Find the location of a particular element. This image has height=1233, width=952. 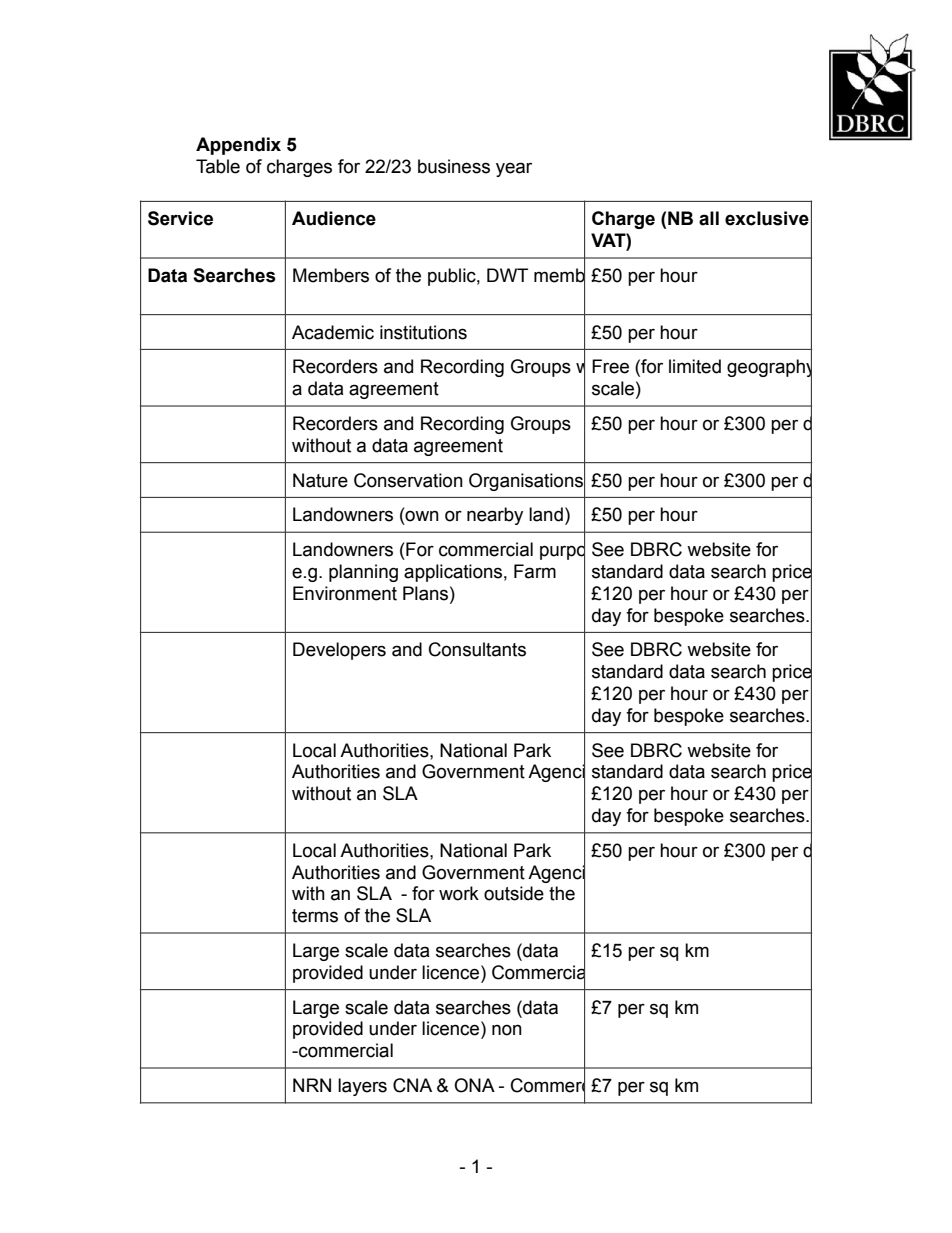

limited is located at coordinates (695, 366).
